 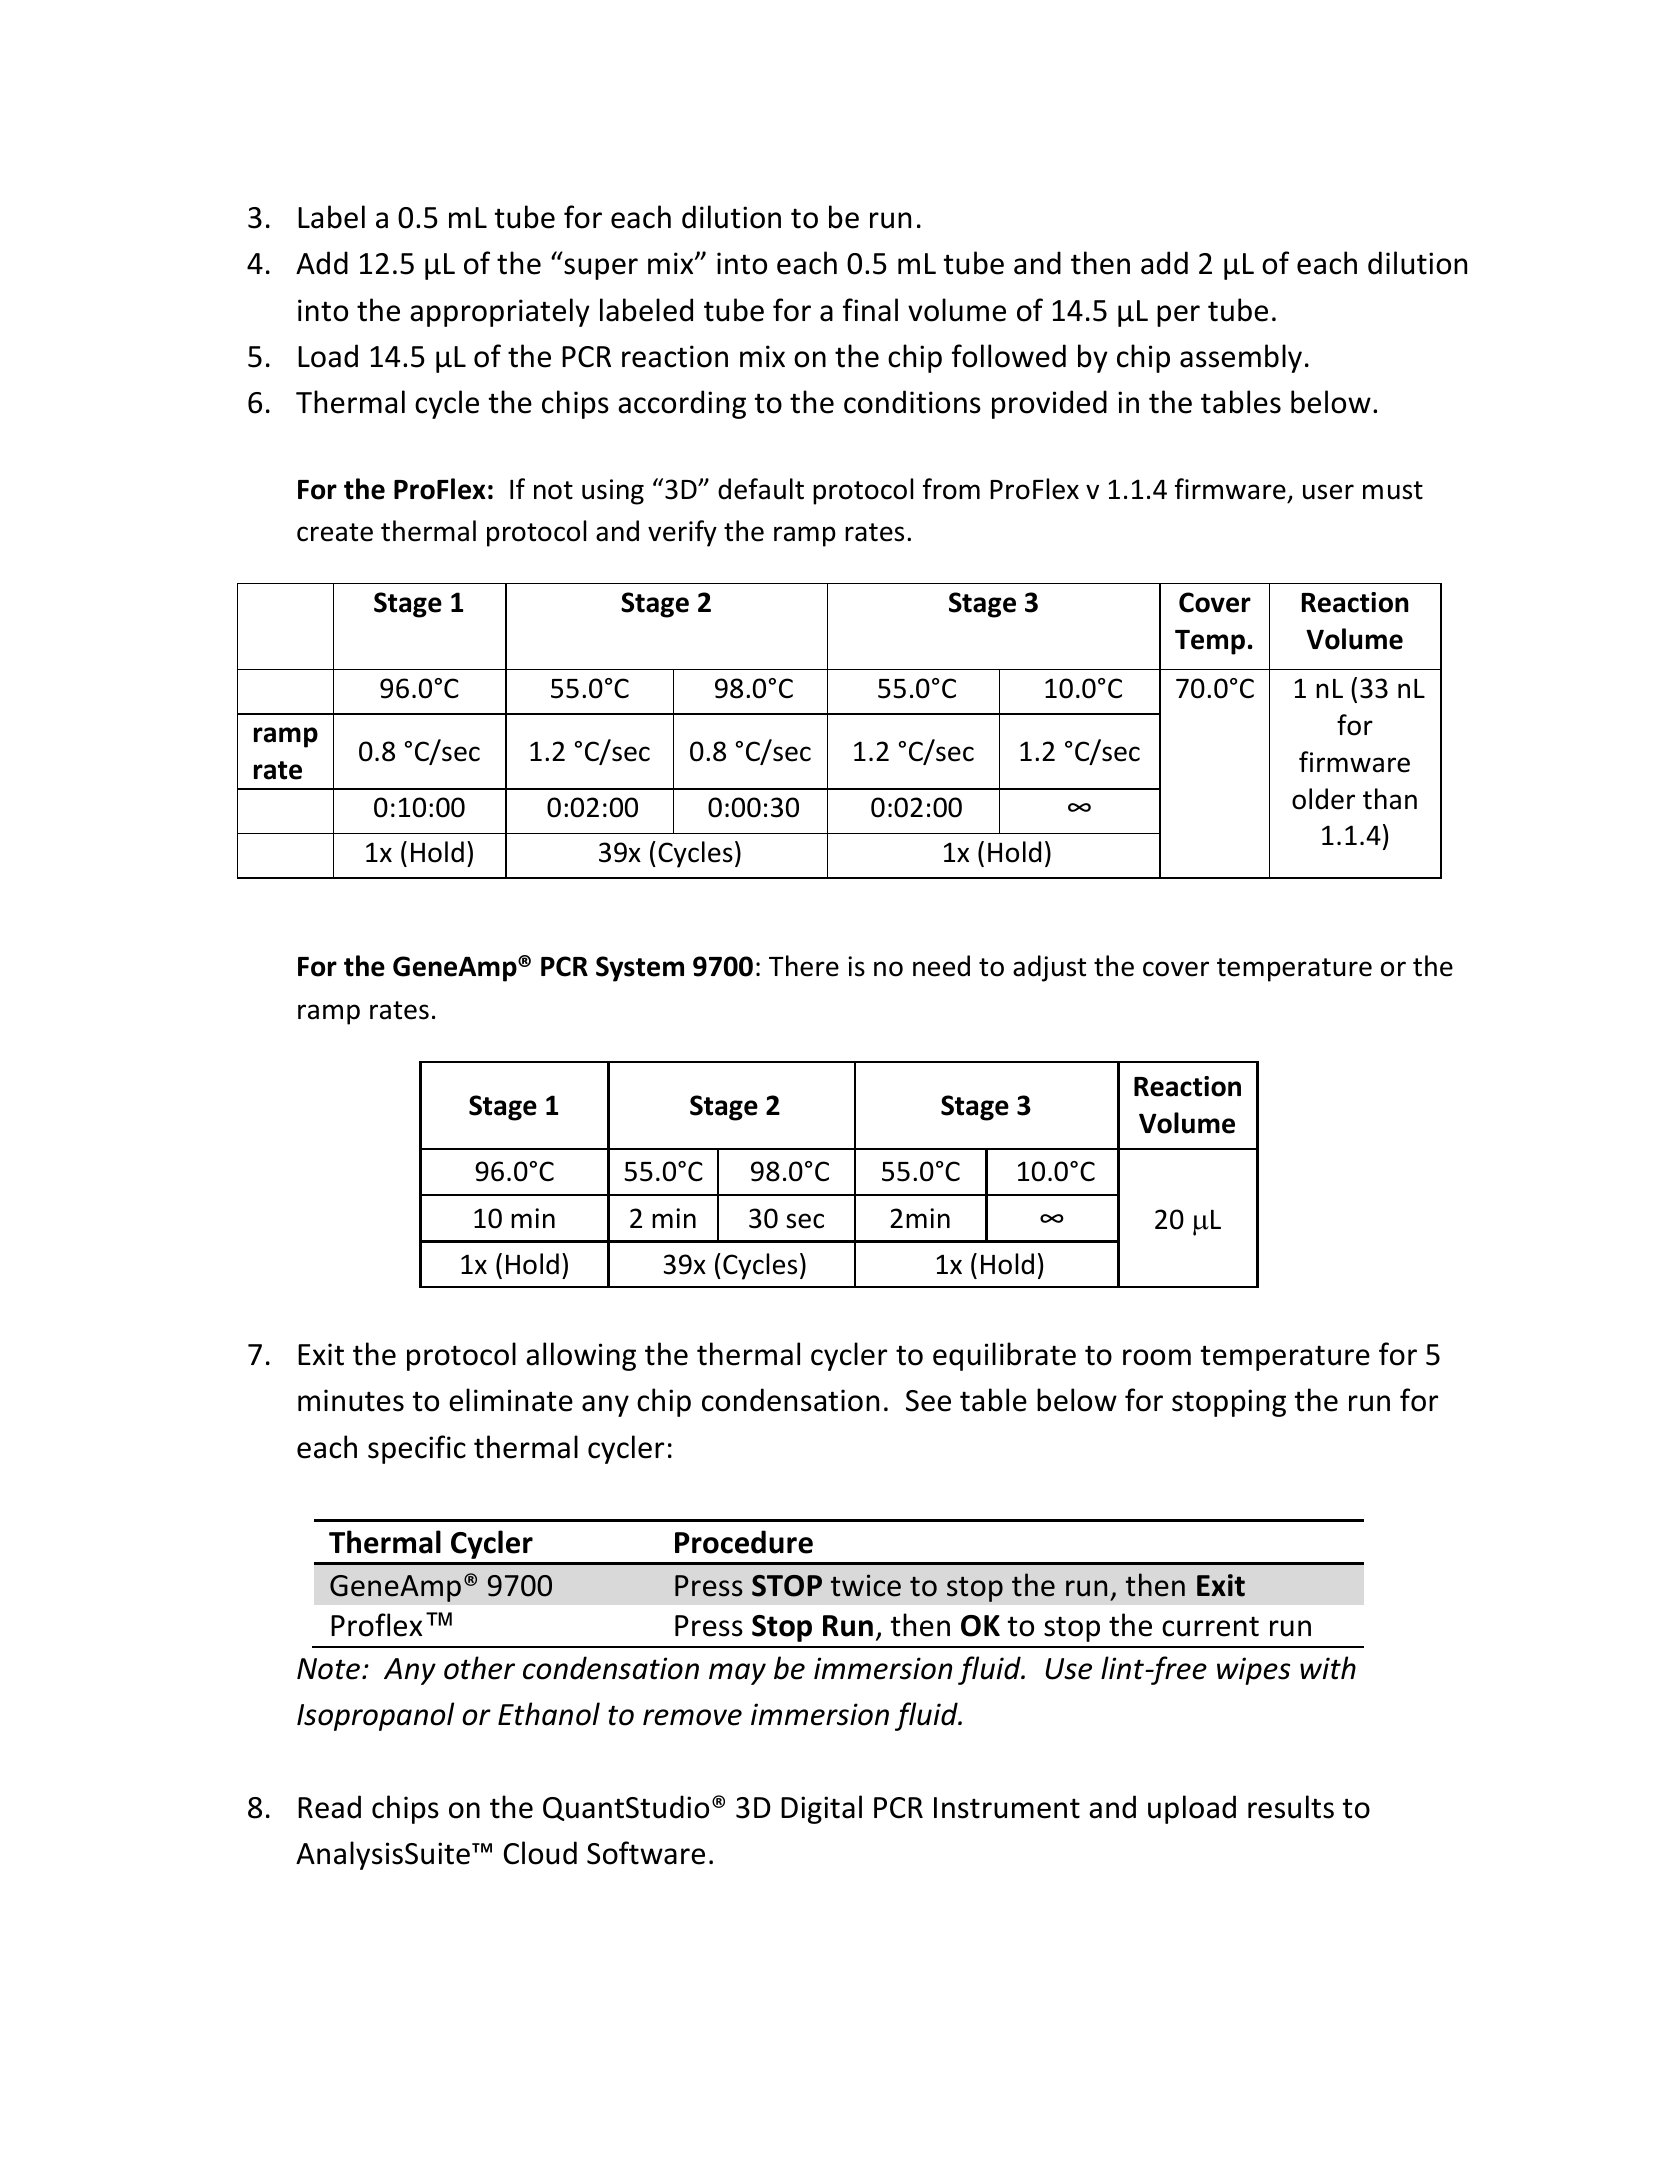 I want to click on specific, so click(x=417, y=1449).
